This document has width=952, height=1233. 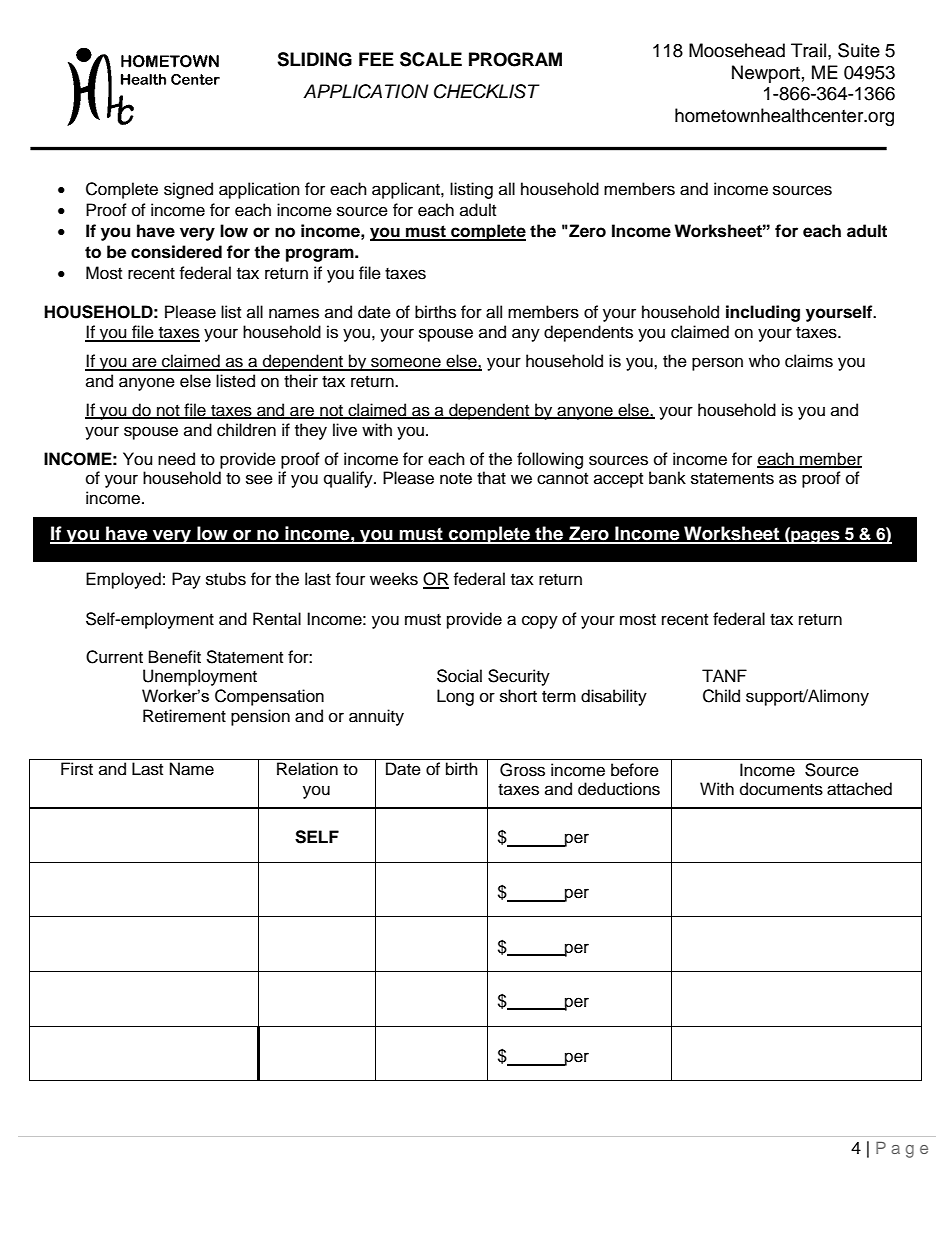 What do you see at coordinates (77, 769) in the document?
I see `First` at bounding box center [77, 769].
